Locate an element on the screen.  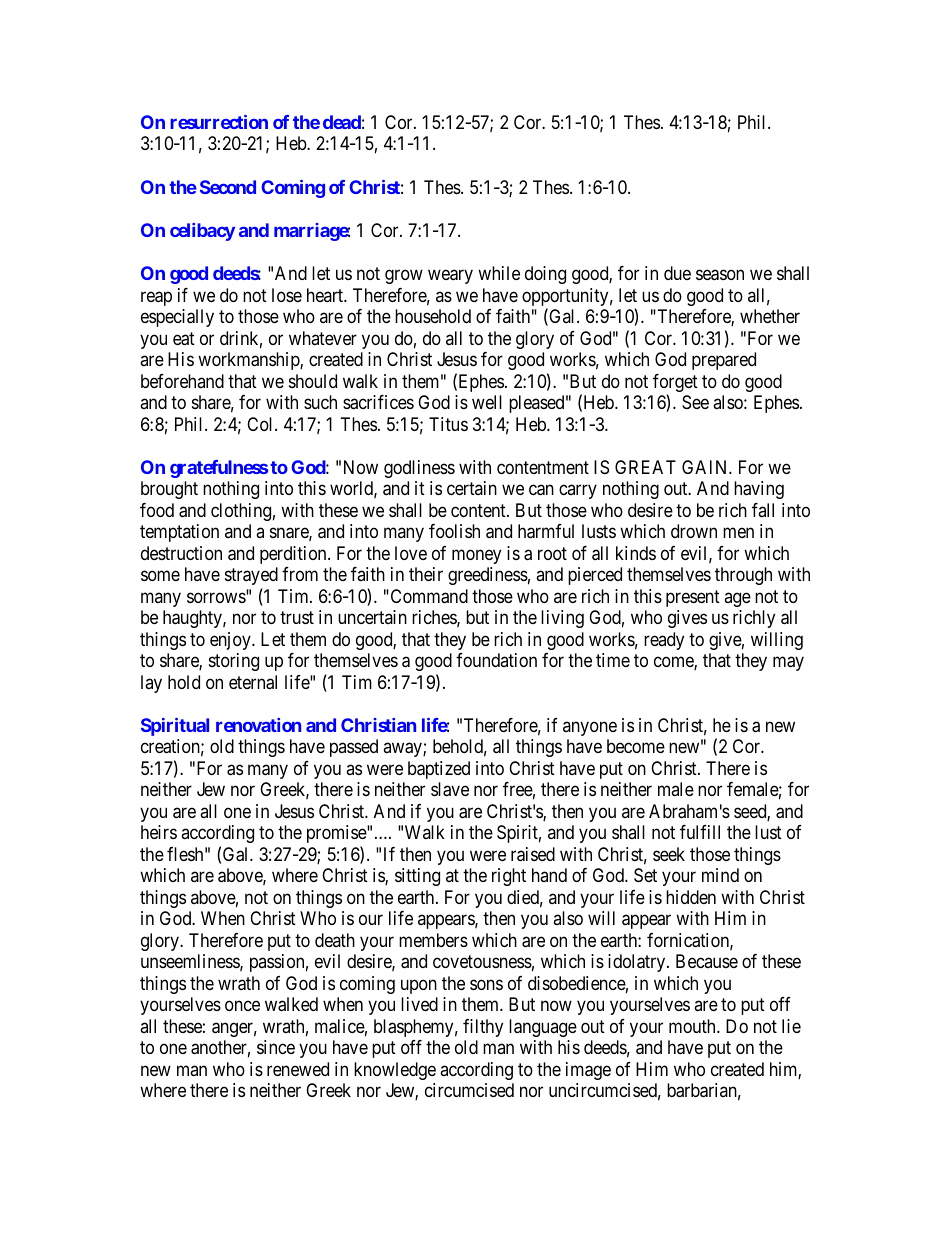
Col is located at coordinates (261, 424).
